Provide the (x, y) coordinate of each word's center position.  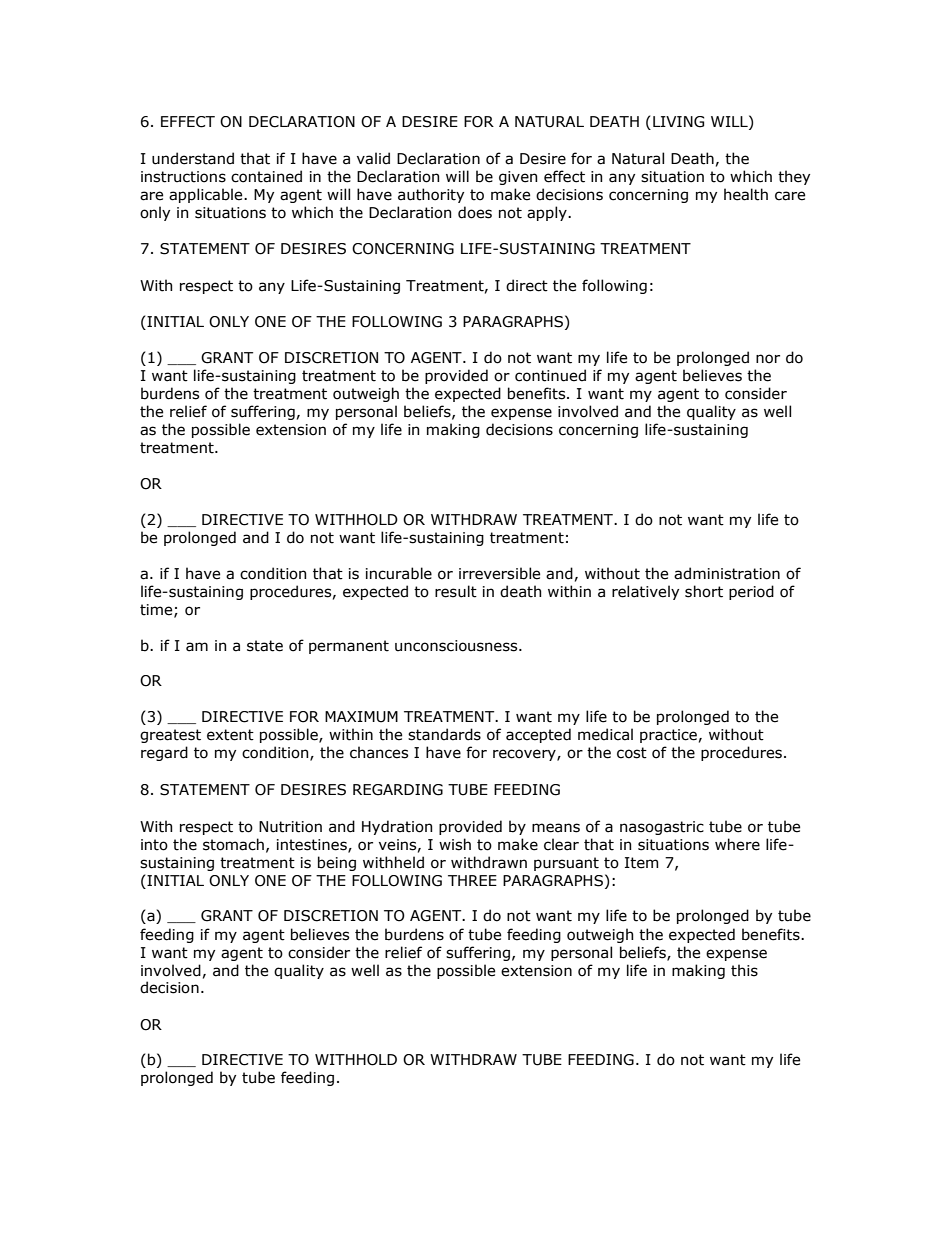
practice (668, 736)
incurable (399, 573)
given (518, 178)
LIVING (678, 122)
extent (230, 735)
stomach (233, 844)
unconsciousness (457, 646)
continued (550, 375)
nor (768, 359)
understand (193, 158)
